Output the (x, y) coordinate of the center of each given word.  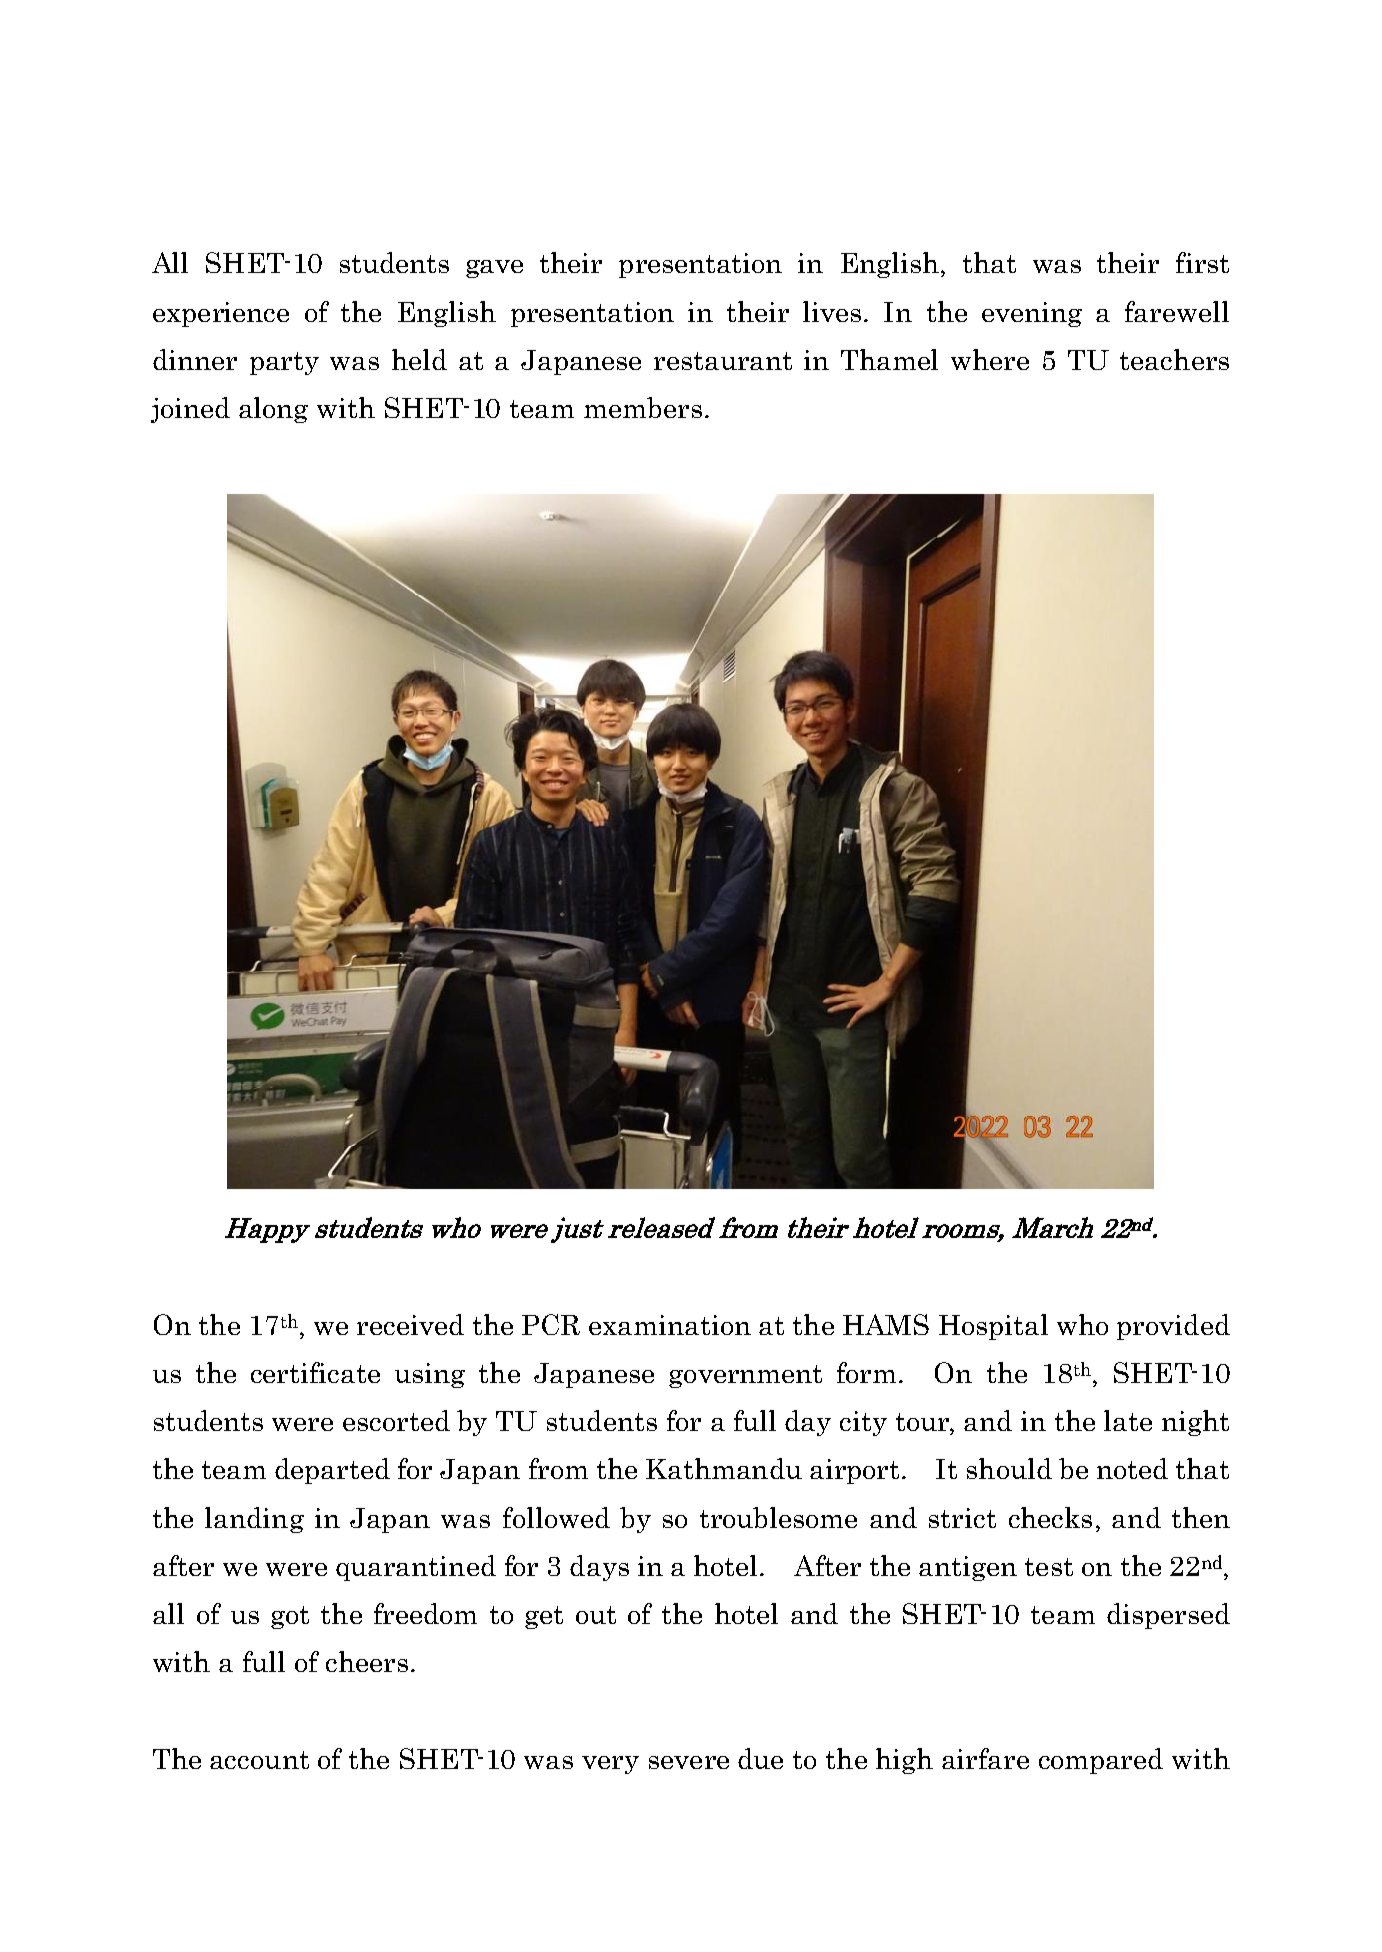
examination (670, 1325)
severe (689, 1762)
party (284, 363)
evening (1032, 314)
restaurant (723, 361)
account (259, 1760)
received (410, 1324)
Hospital (993, 1327)
